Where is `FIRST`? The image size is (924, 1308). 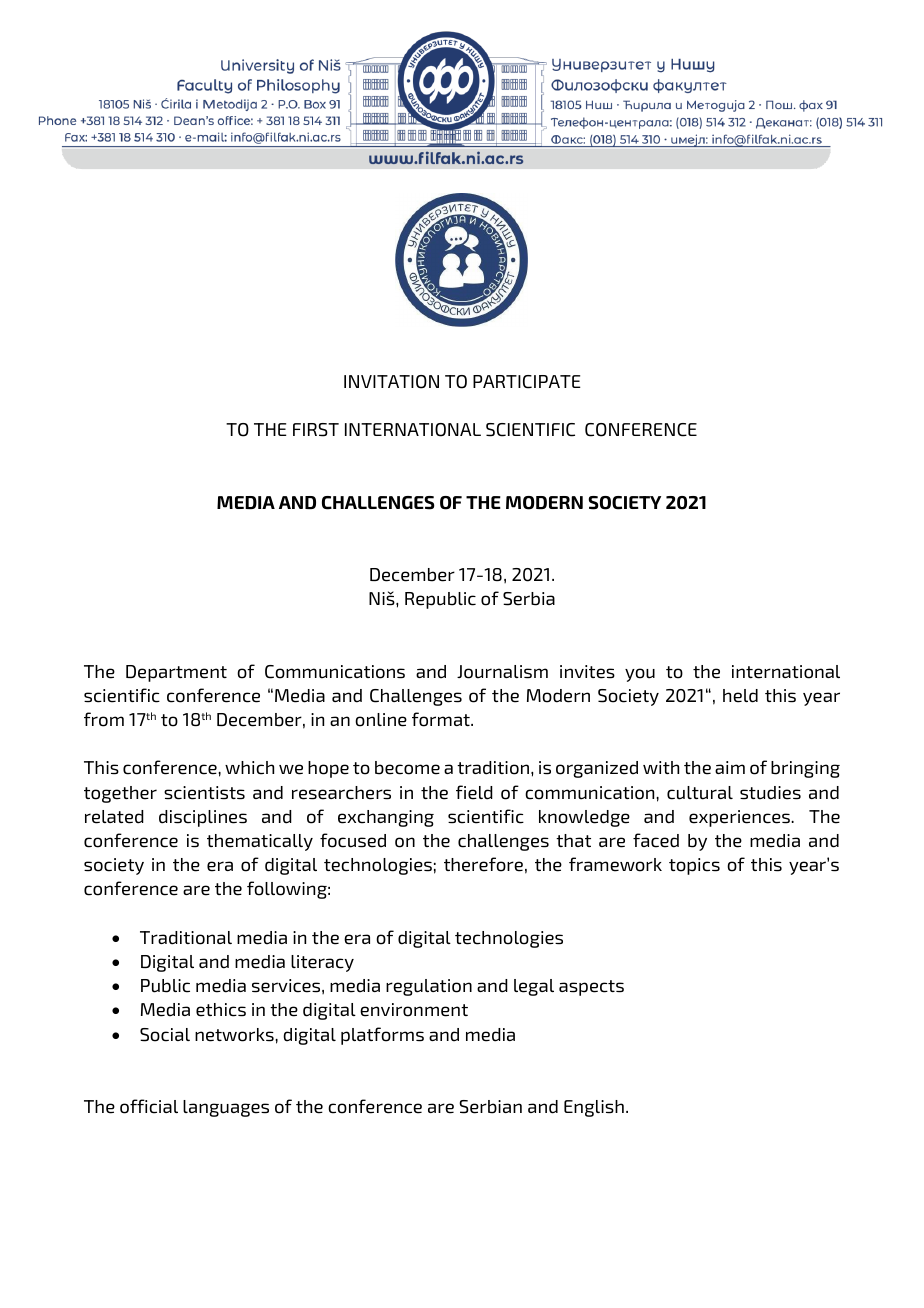
FIRST is located at coordinates (316, 430).
